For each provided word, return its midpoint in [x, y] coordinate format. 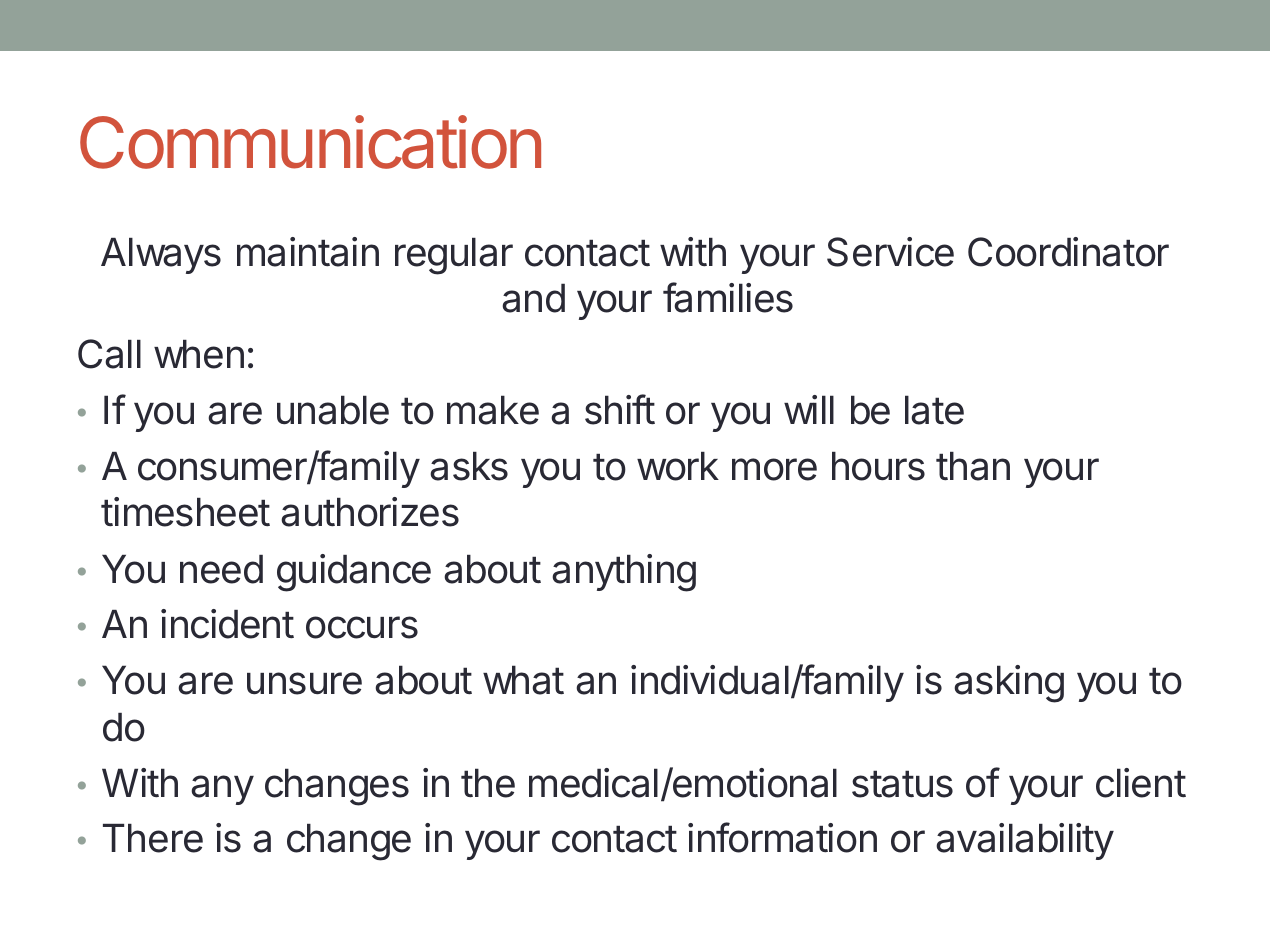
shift [620, 409]
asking [1009, 684]
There [153, 838]
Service [890, 252]
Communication [310, 142]
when [199, 354]
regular [454, 256]
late [934, 410]
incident [227, 624]
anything [624, 573]
